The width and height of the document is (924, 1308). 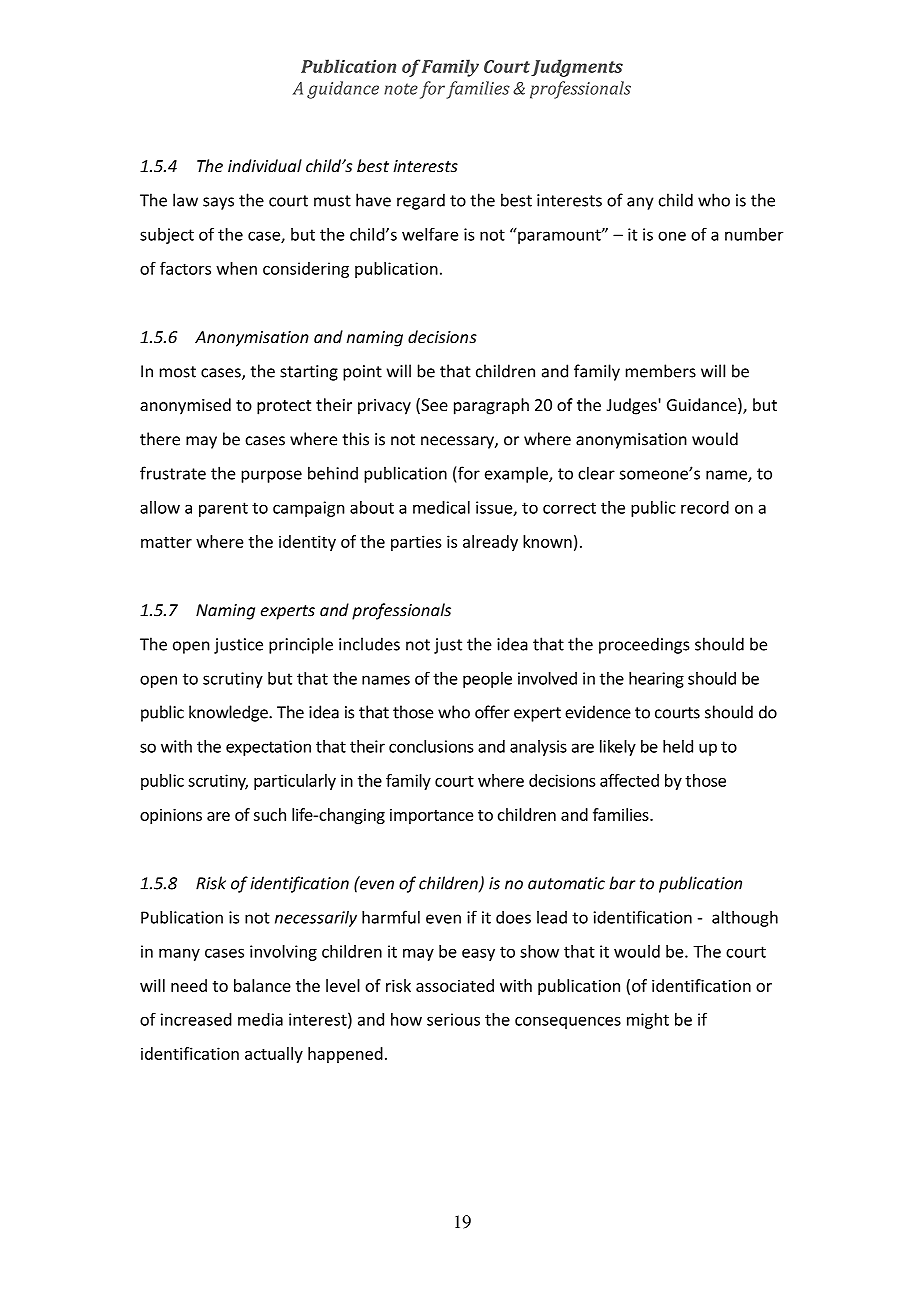 I want to click on principle, so click(x=301, y=645).
